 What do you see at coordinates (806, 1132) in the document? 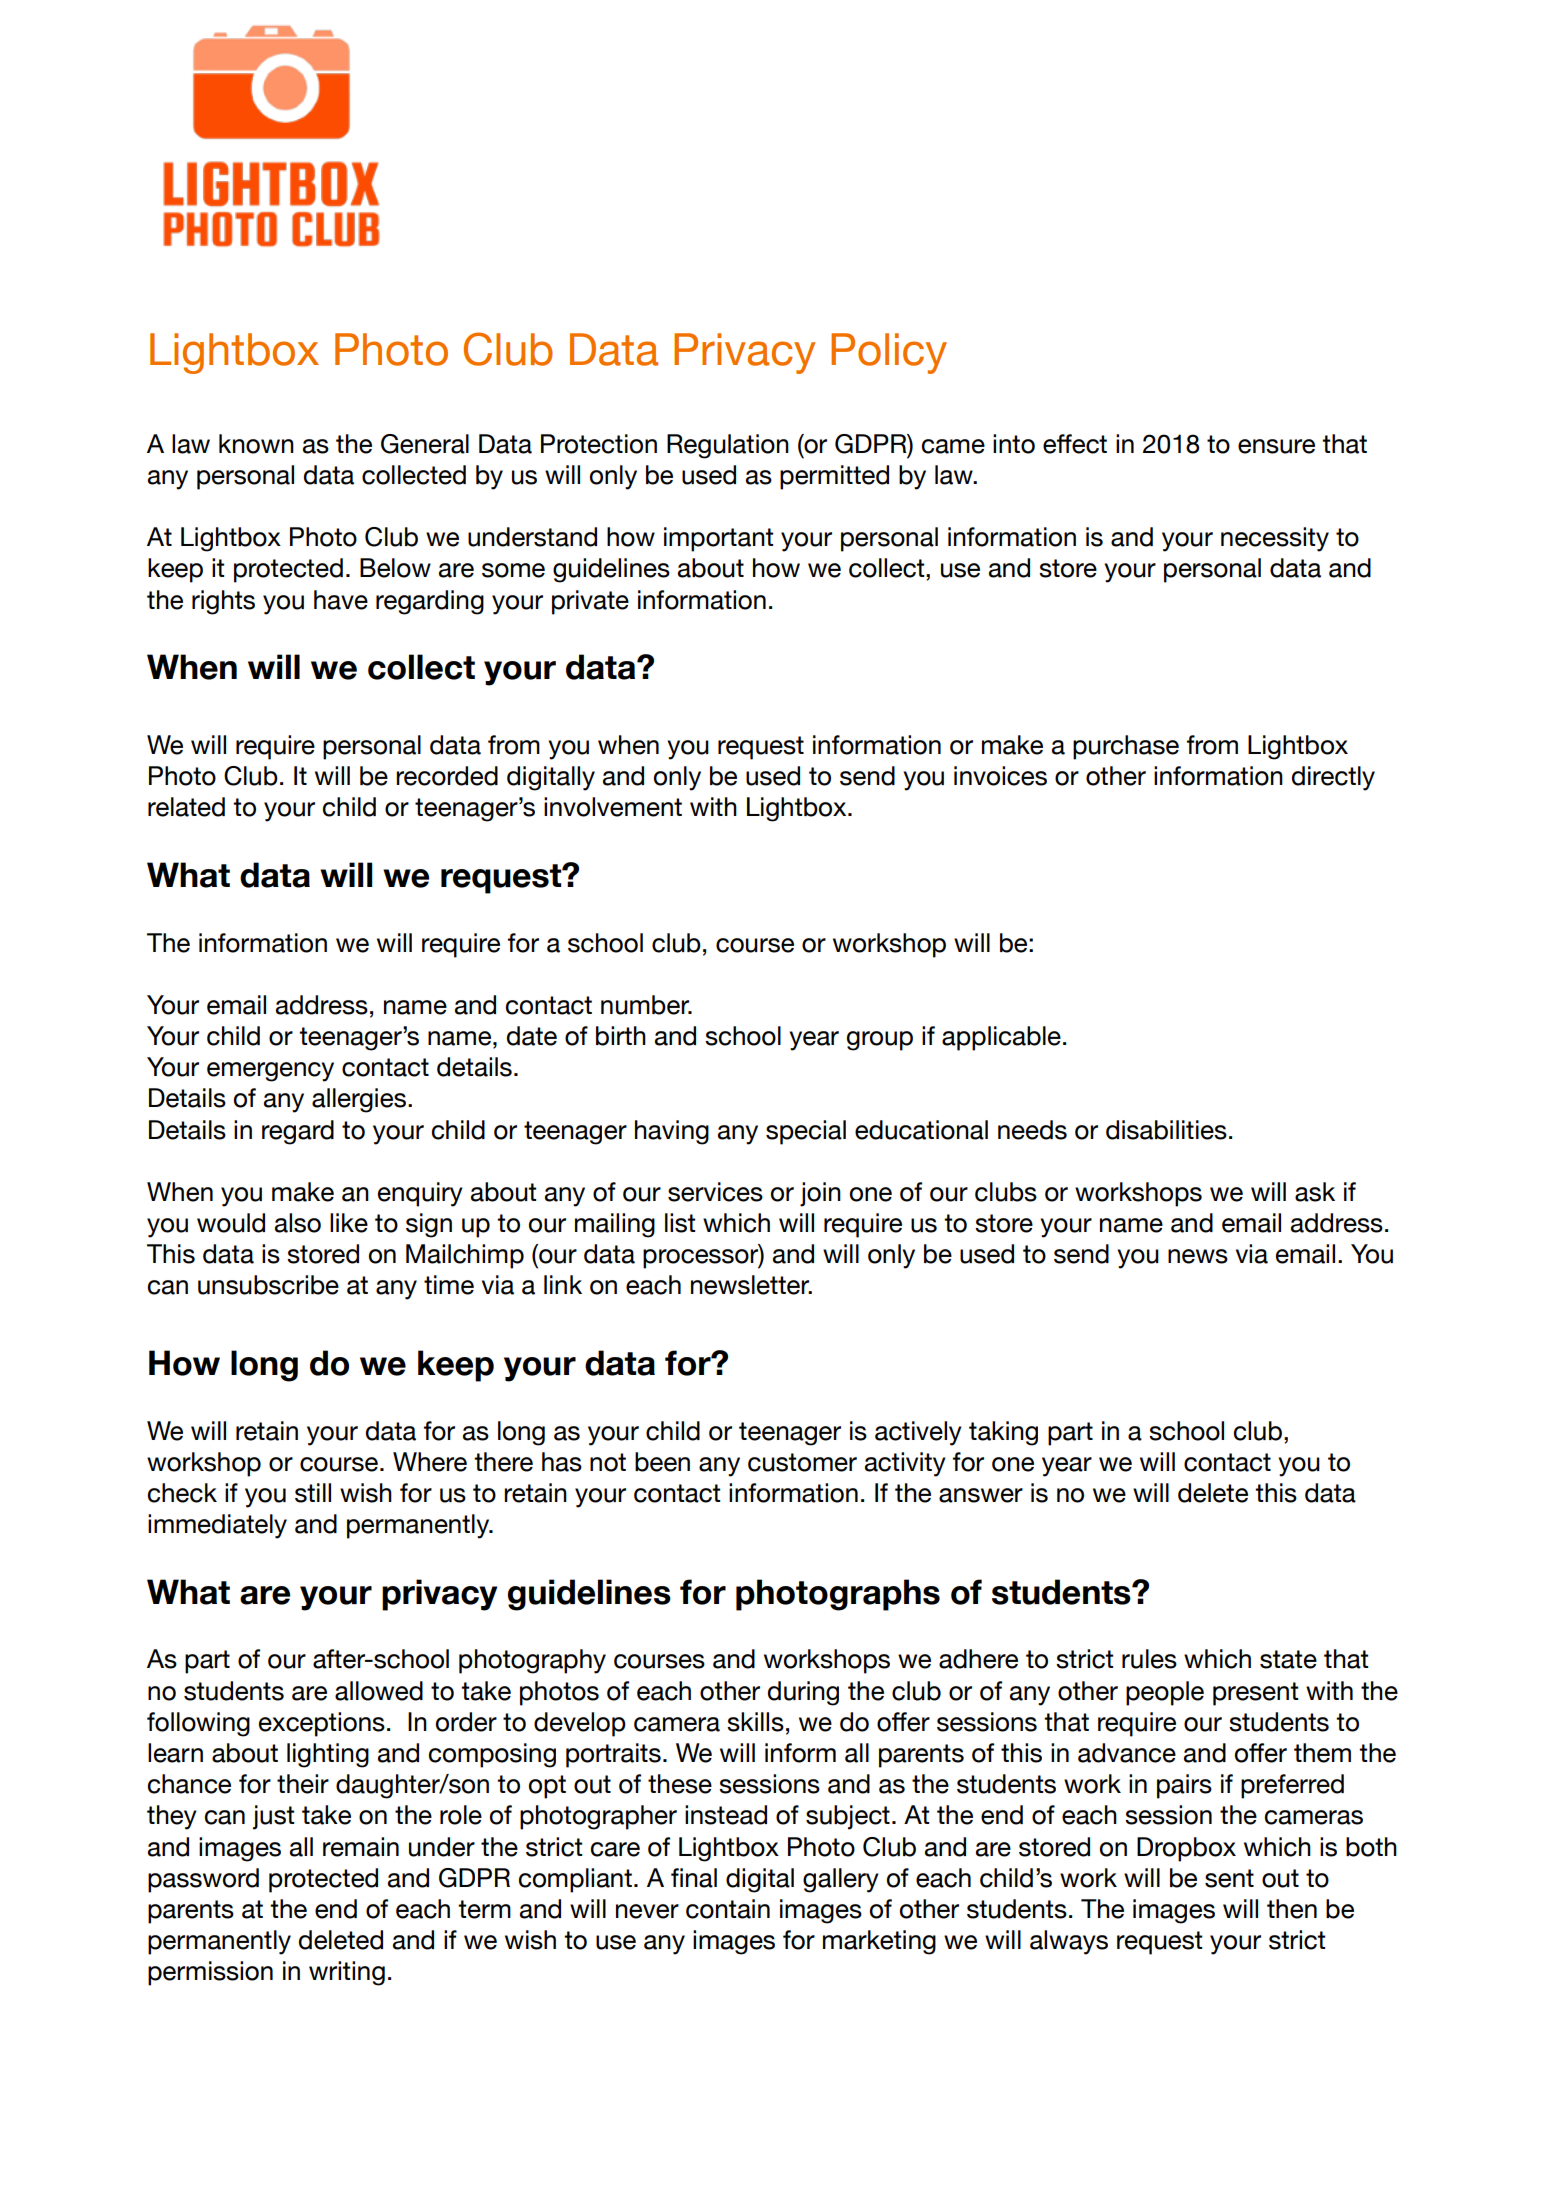
I see `special` at bounding box center [806, 1132].
